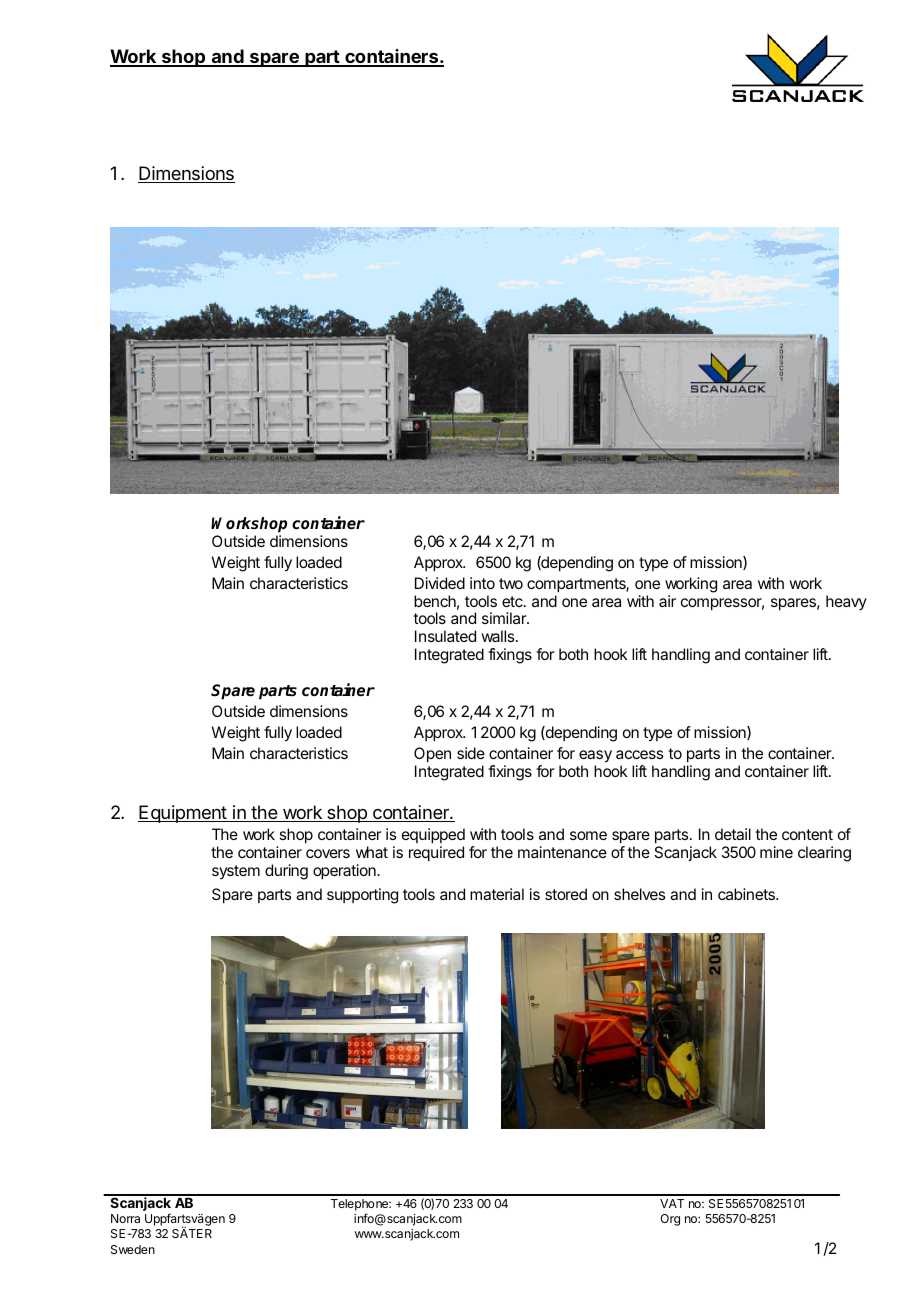  Describe the element at coordinates (846, 602) in the screenshot. I see `heavy` at that location.
